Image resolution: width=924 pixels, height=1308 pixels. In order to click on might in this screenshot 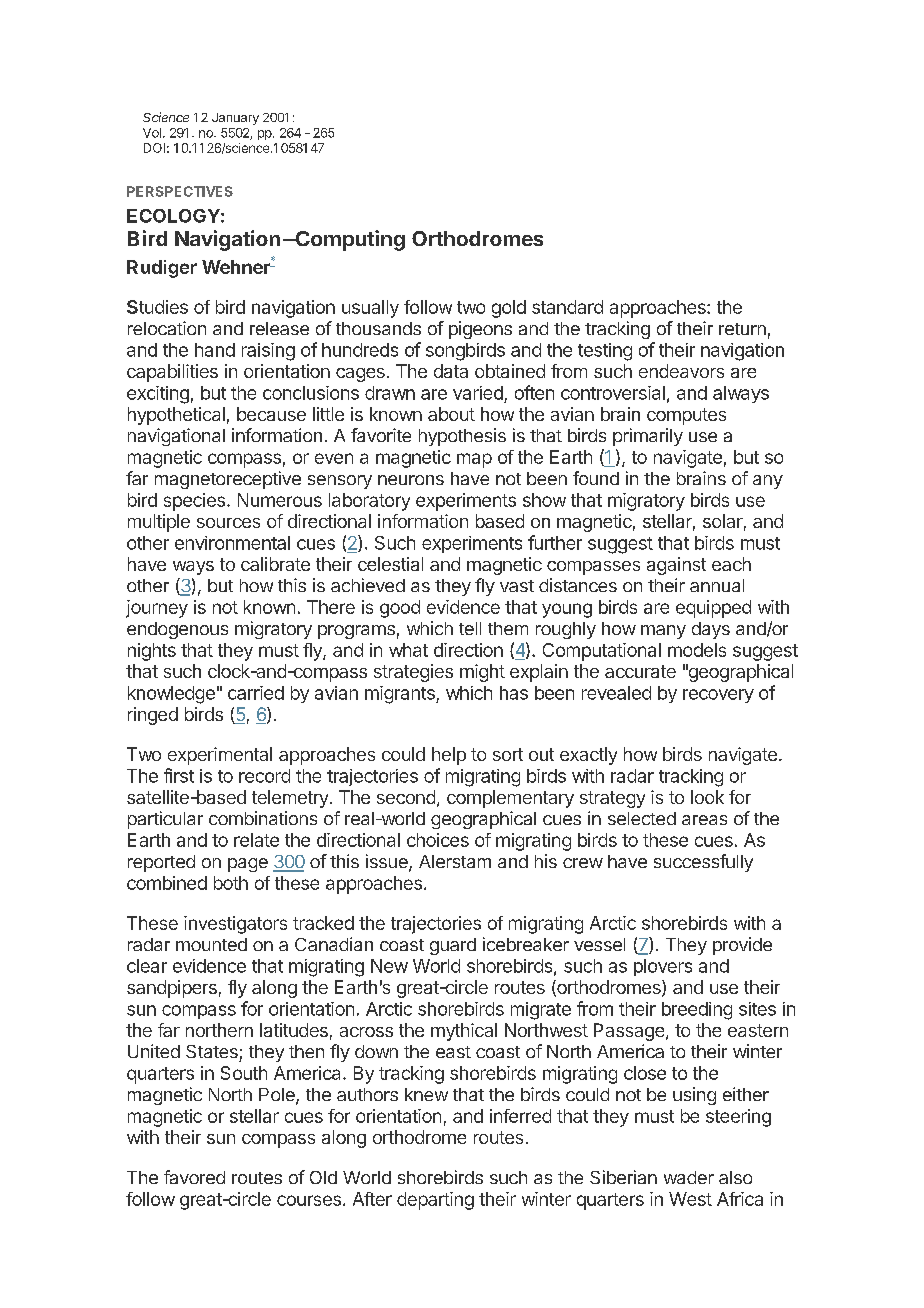, I will do `click(482, 673)`.
